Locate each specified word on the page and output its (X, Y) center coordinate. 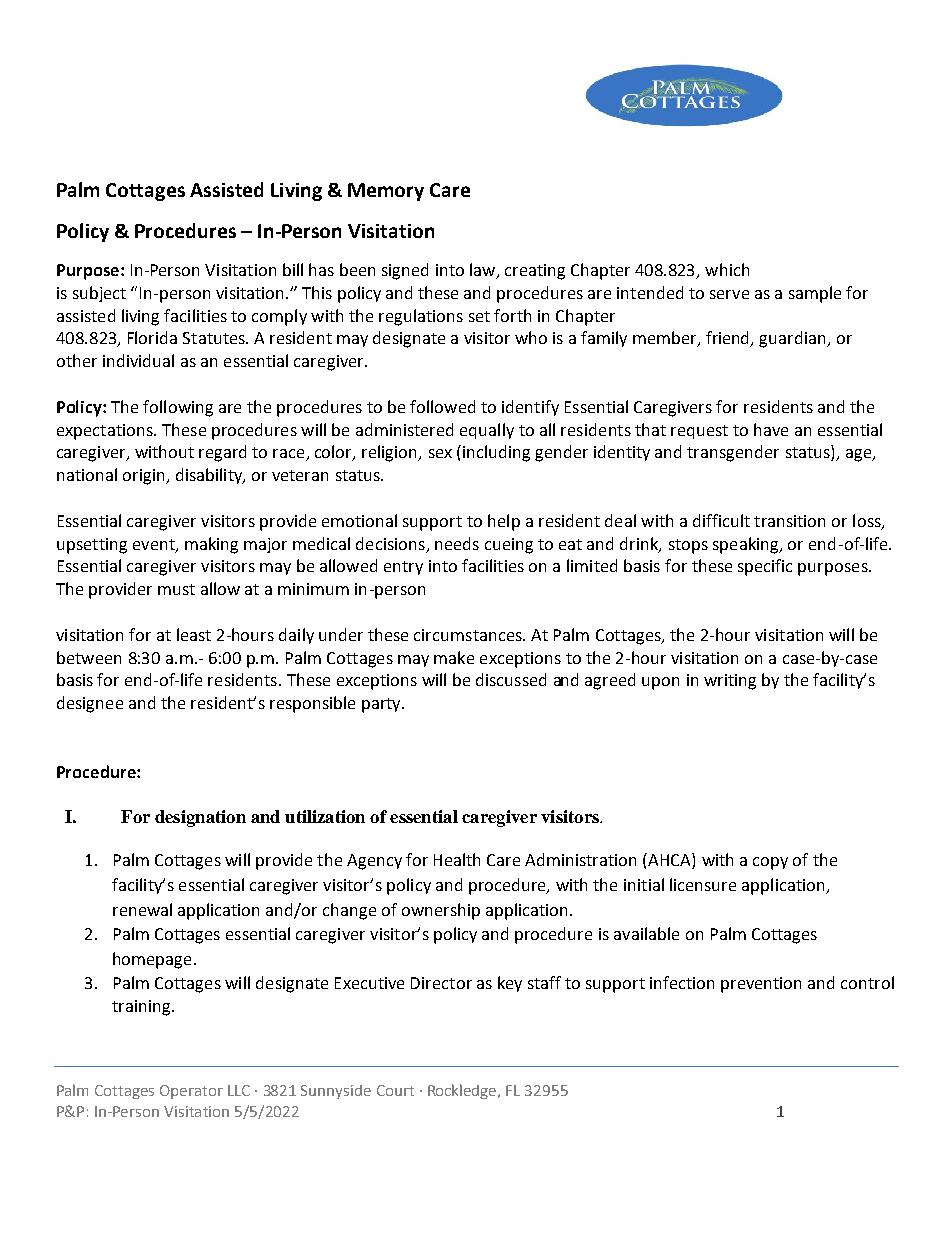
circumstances (469, 635)
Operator (191, 1092)
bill (293, 269)
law (484, 271)
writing (730, 682)
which (727, 269)
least (194, 634)
